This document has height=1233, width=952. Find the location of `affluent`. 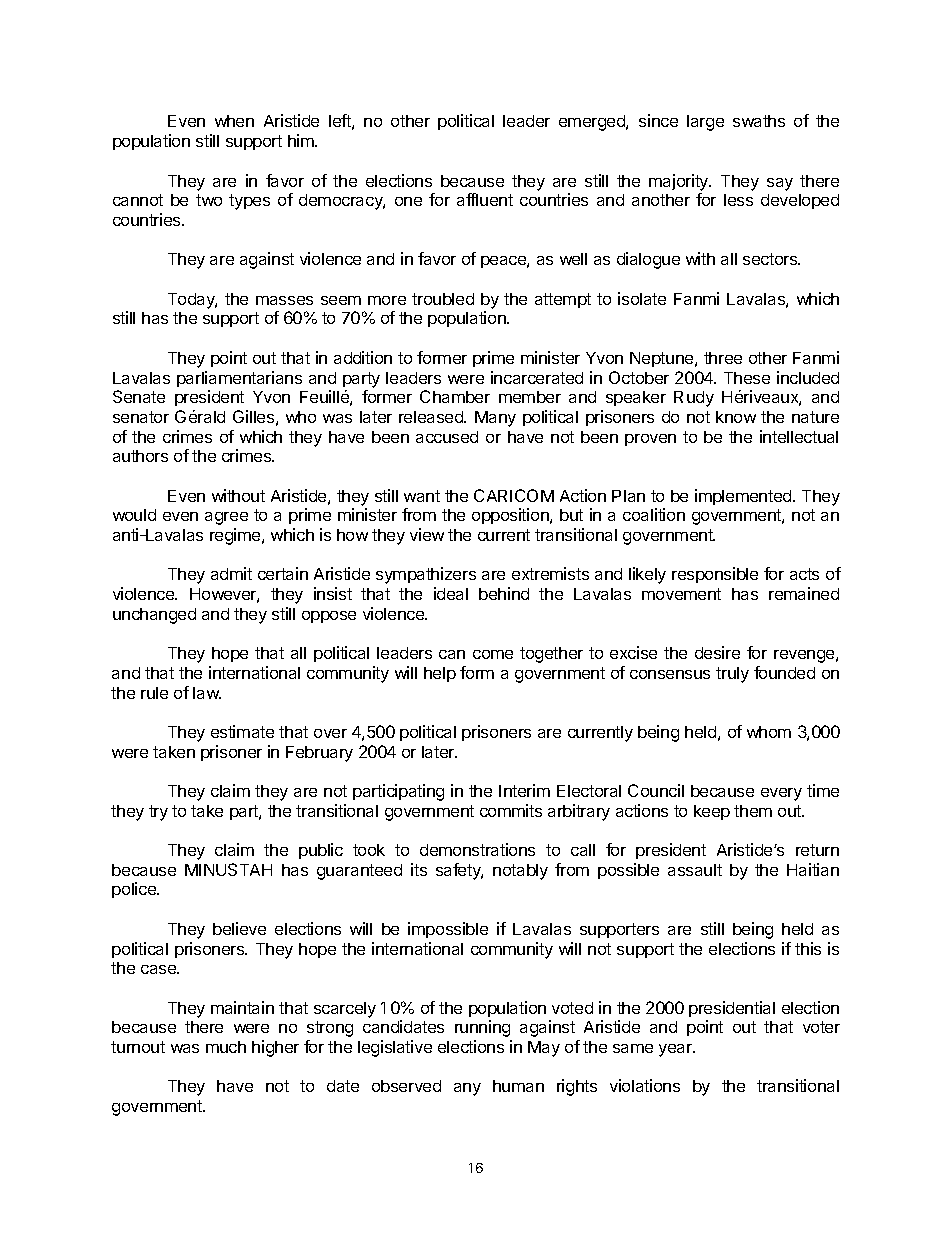

affluent is located at coordinates (485, 199).
